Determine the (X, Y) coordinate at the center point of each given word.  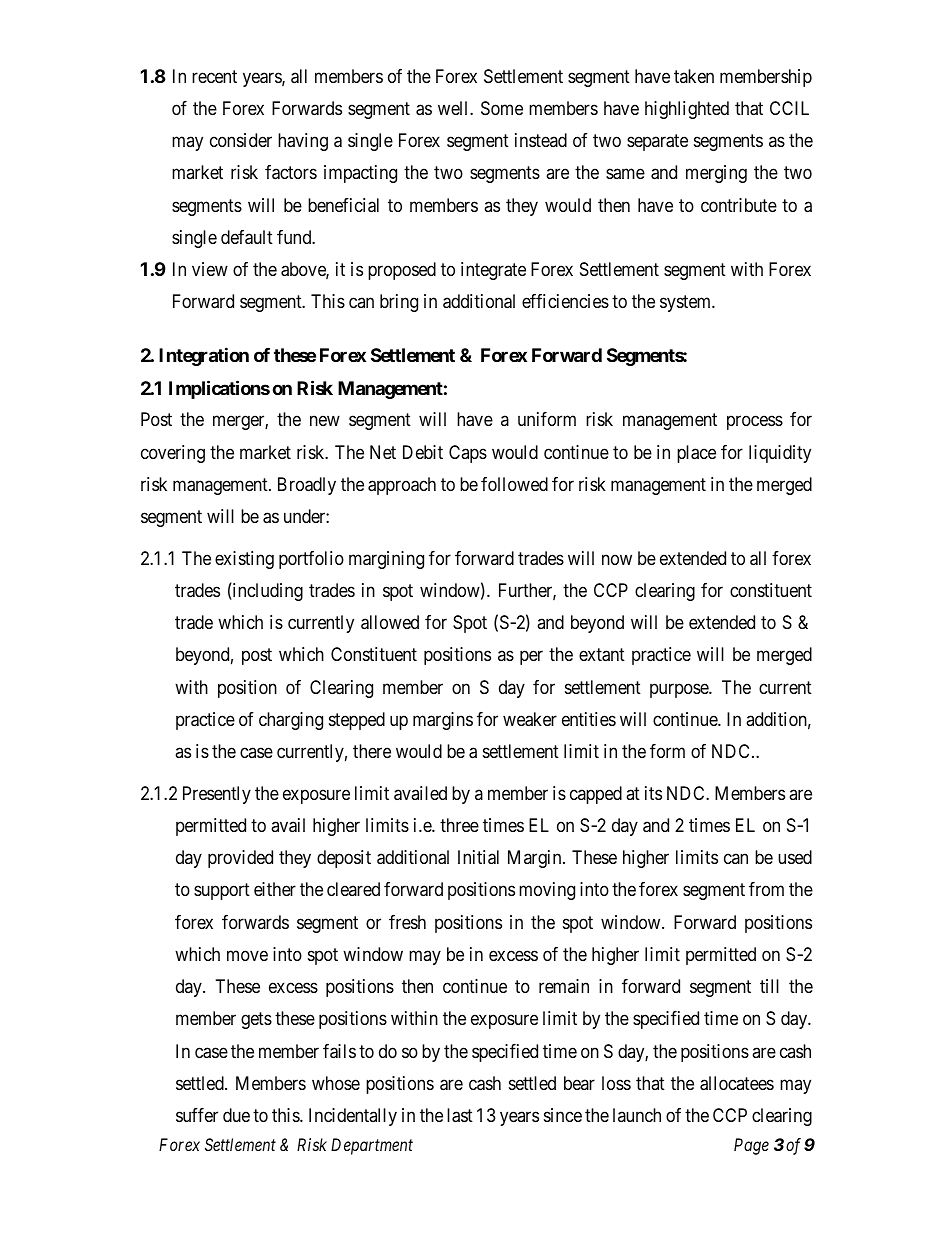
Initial (478, 857)
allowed (390, 622)
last (460, 1115)
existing (244, 560)
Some (502, 108)
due (236, 1115)
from (766, 889)
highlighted (687, 110)
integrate (493, 271)
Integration (204, 356)
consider (241, 140)
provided (240, 859)
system (686, 304)
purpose (680, 690)
